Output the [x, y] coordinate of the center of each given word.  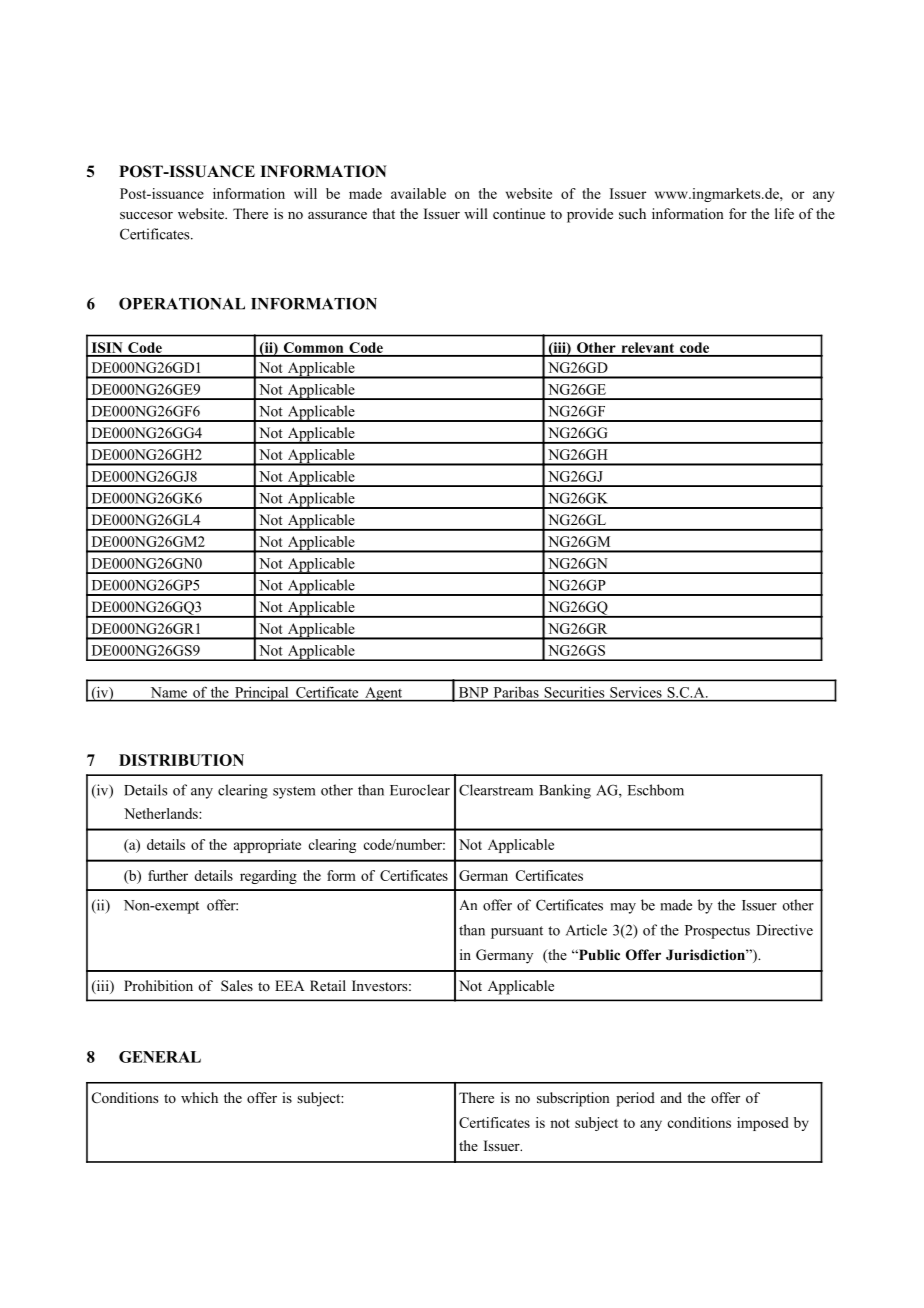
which [199, 1097]
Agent [383, 694]
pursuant [517, 932]
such [632, 213]
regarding [268, 877]
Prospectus [717, 932]
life [784, 213]
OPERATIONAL [182, 303]
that [383, 213]
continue [519, 213]
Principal [262, 694]
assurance [337, 215]
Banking [565, 791]
